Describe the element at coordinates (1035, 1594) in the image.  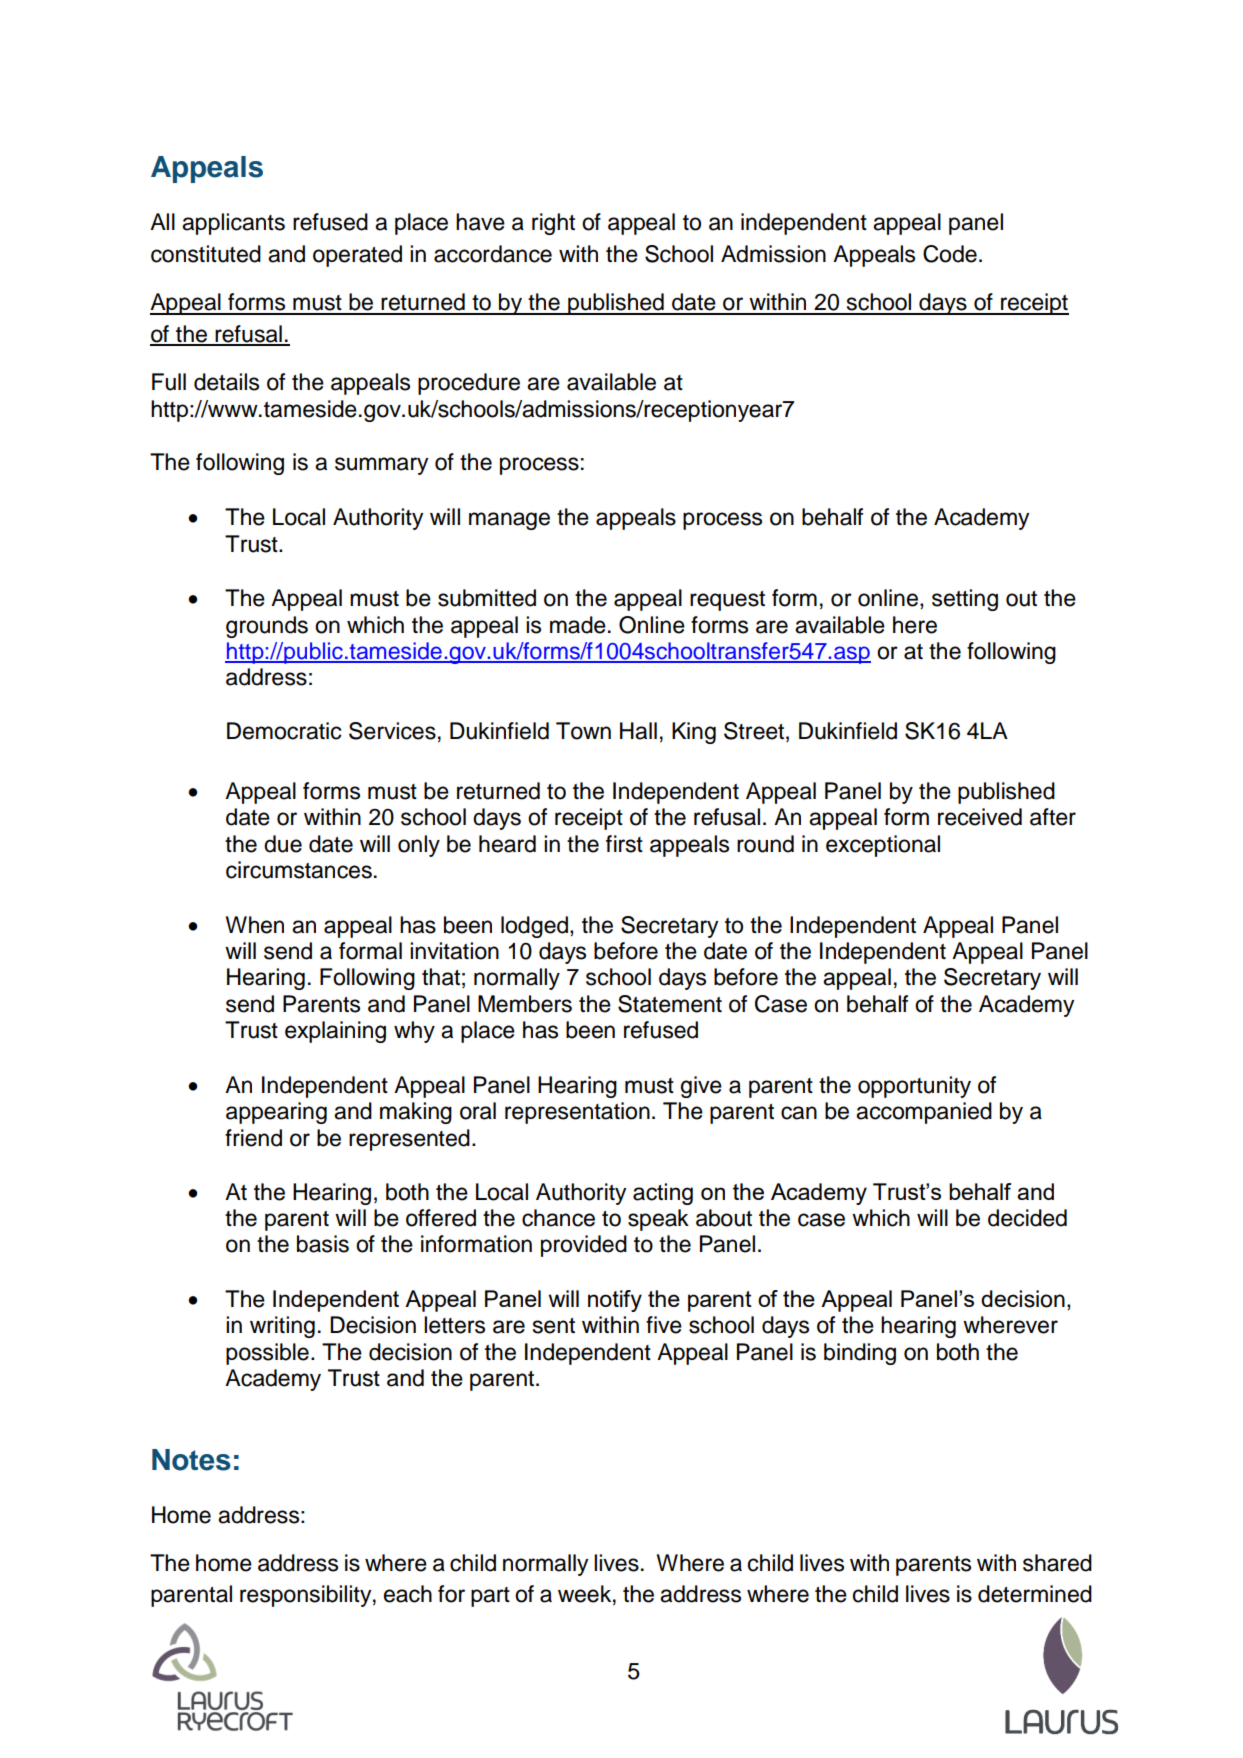
I see `determined` at that location.
